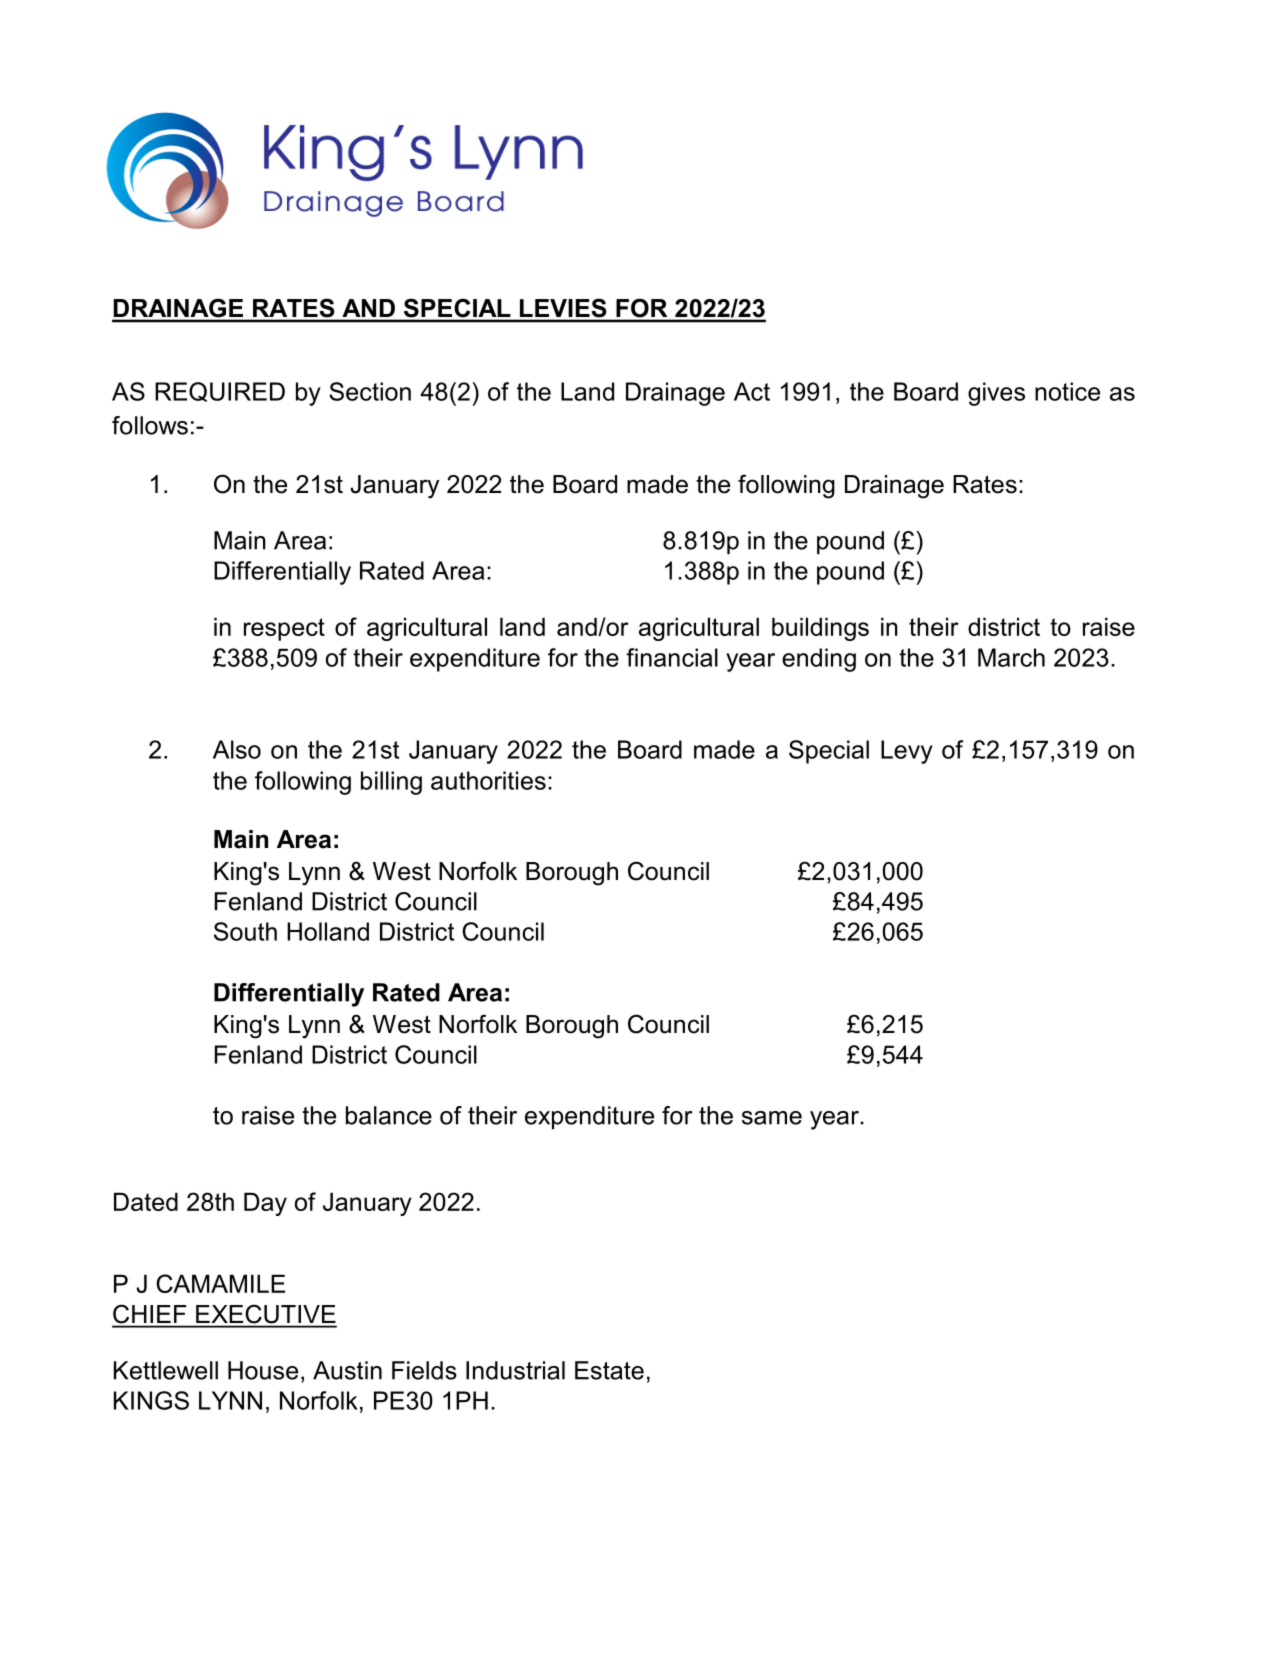 This screenshot has height=1655, width=1279. What do you see at coordinates (220, 392) in the screenshot?
I see `REQUIRED` at bounding box center [220, 392].
